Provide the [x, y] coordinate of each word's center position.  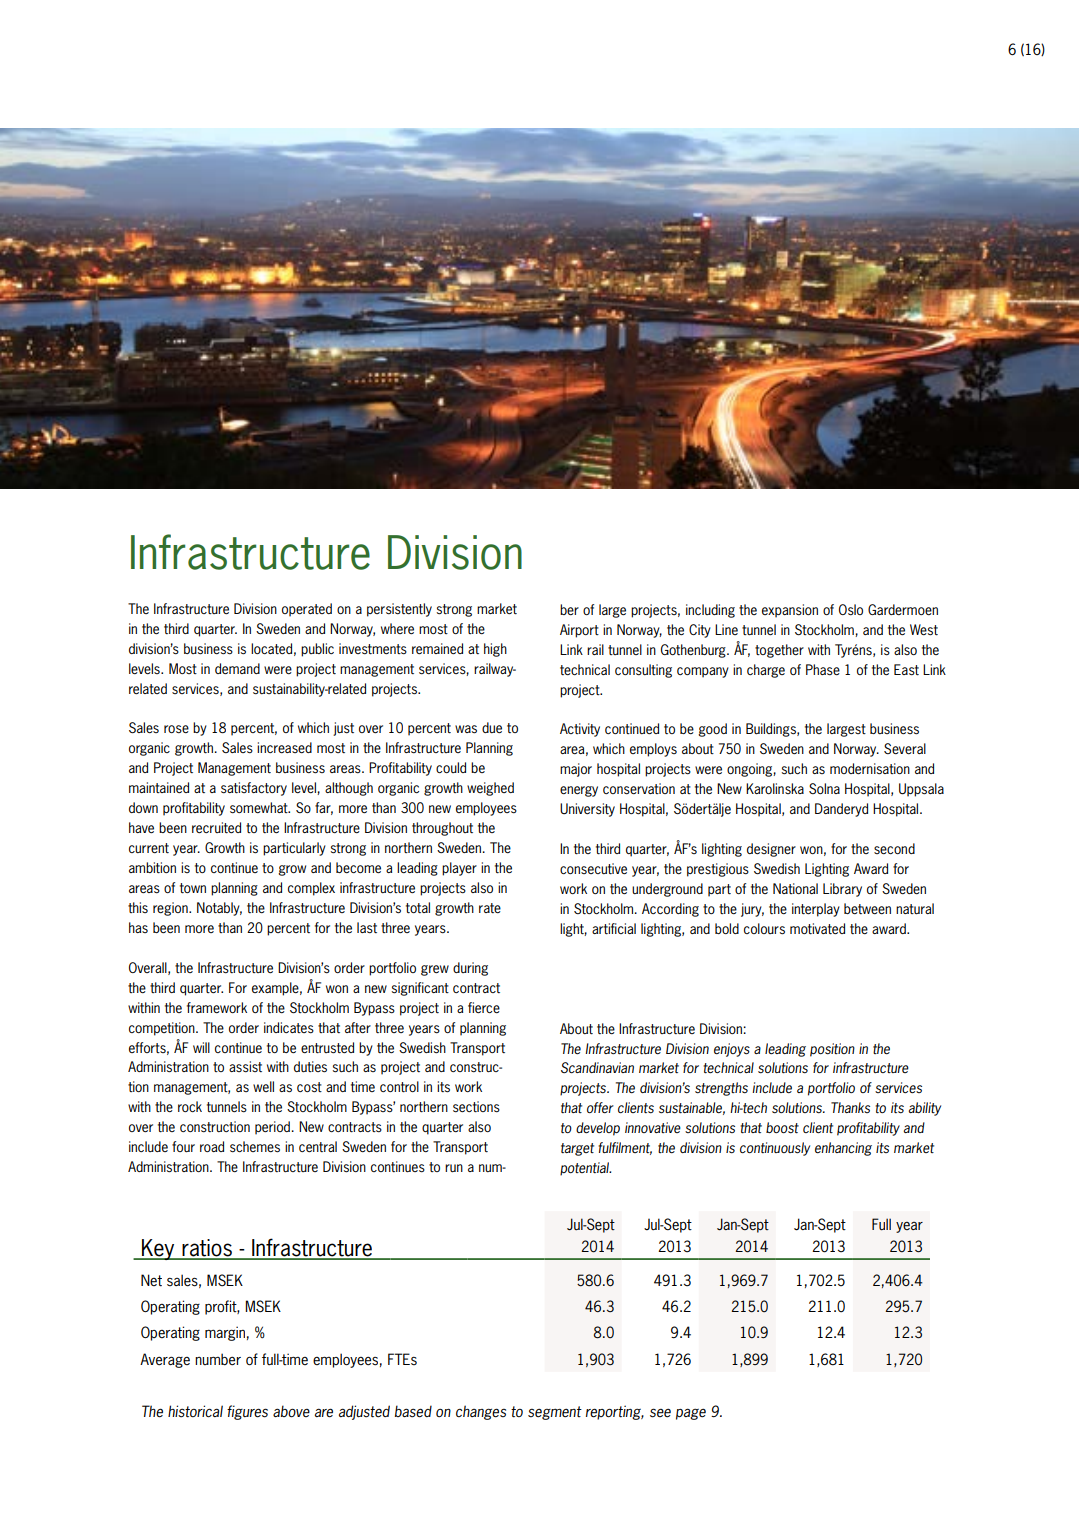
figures [247, 1412]
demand [237, 668]
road [212, 1146]
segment [555, 1413]
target [577, 1149]
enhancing [843, 1149]
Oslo [851, 610]
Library [842, 890]
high [495, 650]
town [193, 888]
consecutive [593, 869]
